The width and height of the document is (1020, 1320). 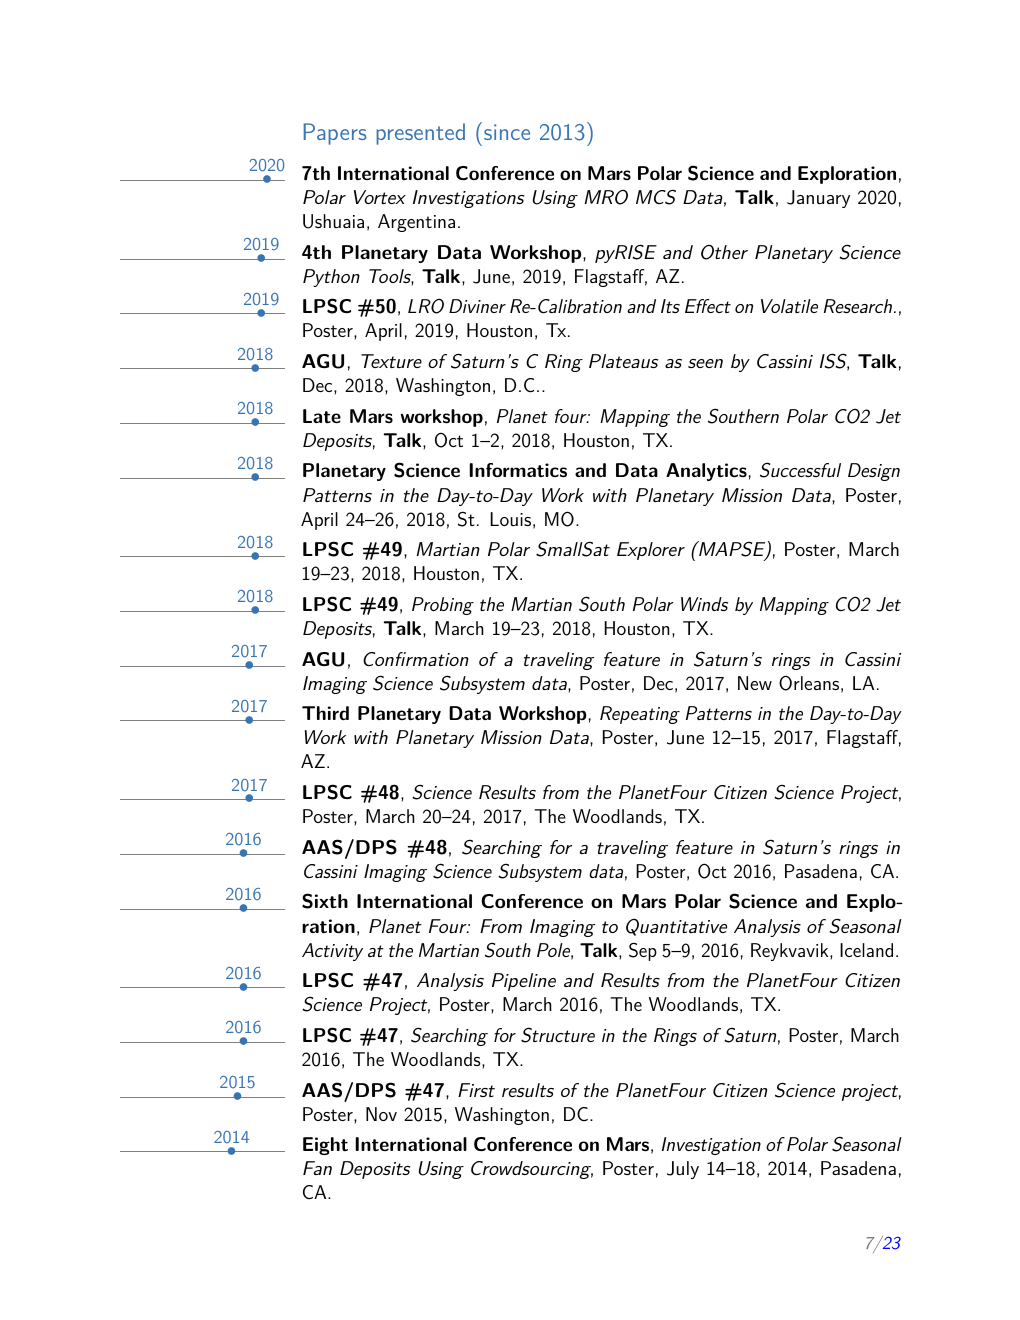 What do you see at coordinates (391, 361) in the document?
I see `Texture` at bounding box center [391, 361].
